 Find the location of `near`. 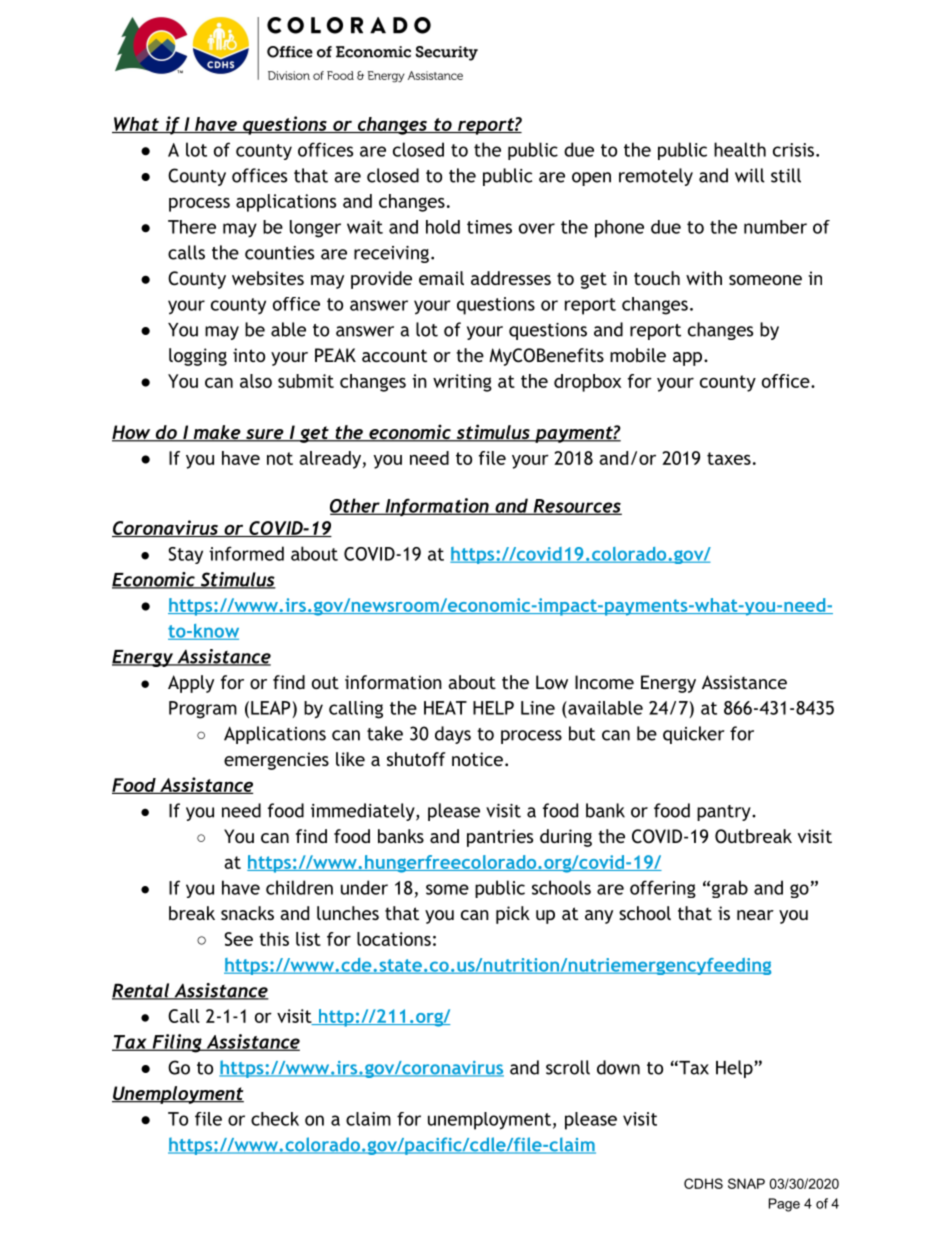

near is located at coordinates (755, 915).
